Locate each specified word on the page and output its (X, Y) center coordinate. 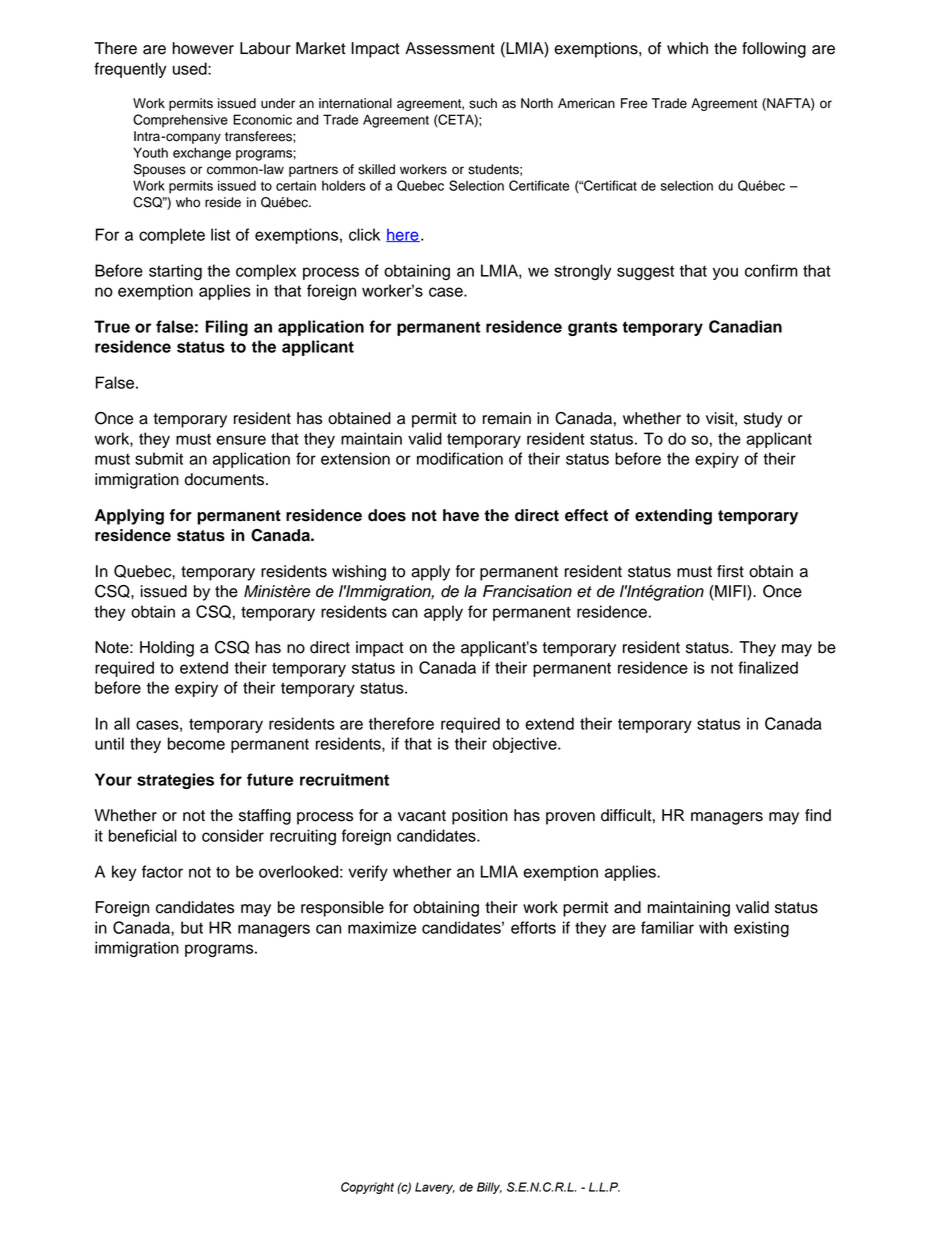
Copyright (367, 1188)
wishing (359, 573)
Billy (489, 1188)
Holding (167, 649)
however (203, 48)
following (774, 50)
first (730, 571)
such (483, 103)
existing (761, 929)
